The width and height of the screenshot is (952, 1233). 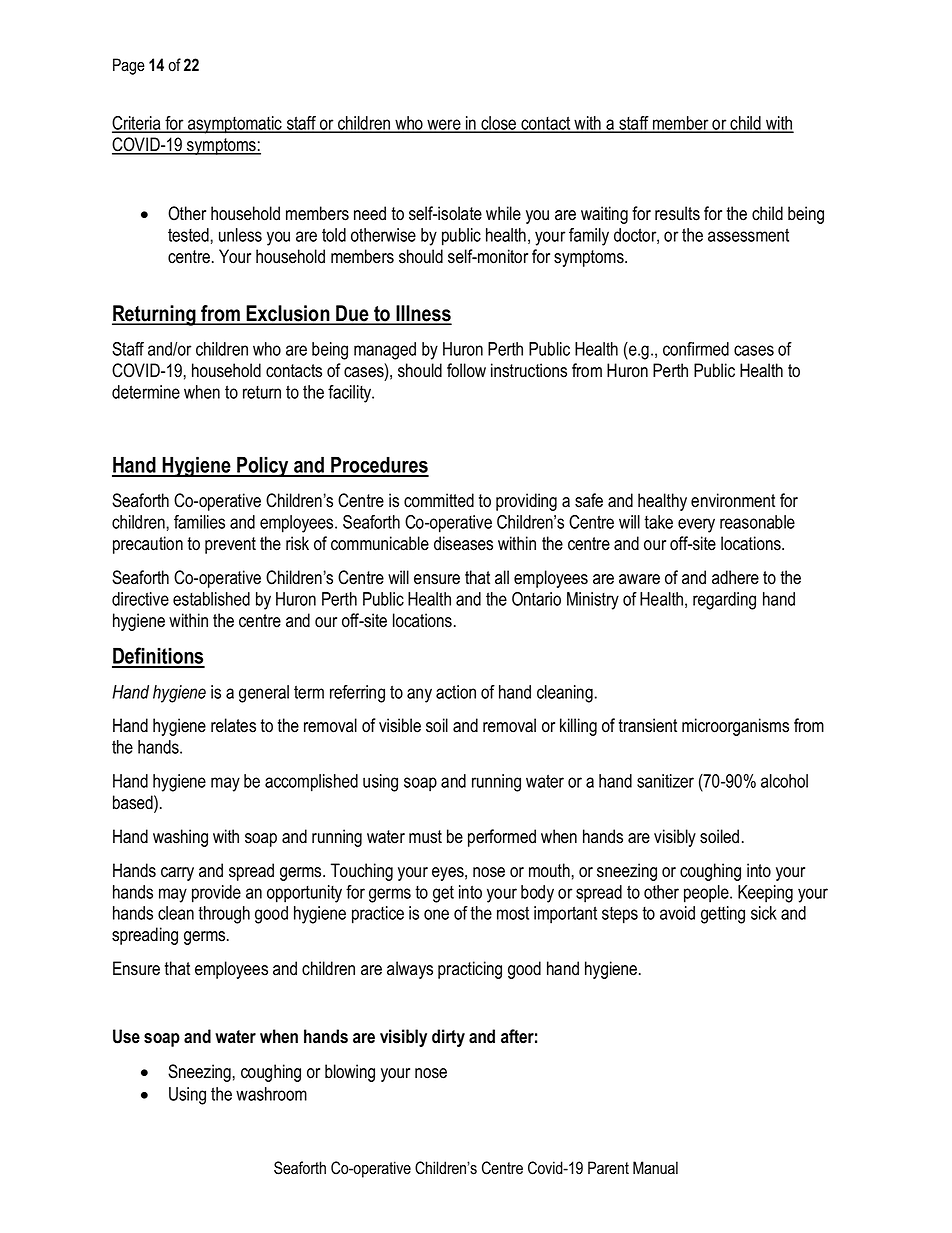 I want to click on dirty, so click(x=448, y=1038).
